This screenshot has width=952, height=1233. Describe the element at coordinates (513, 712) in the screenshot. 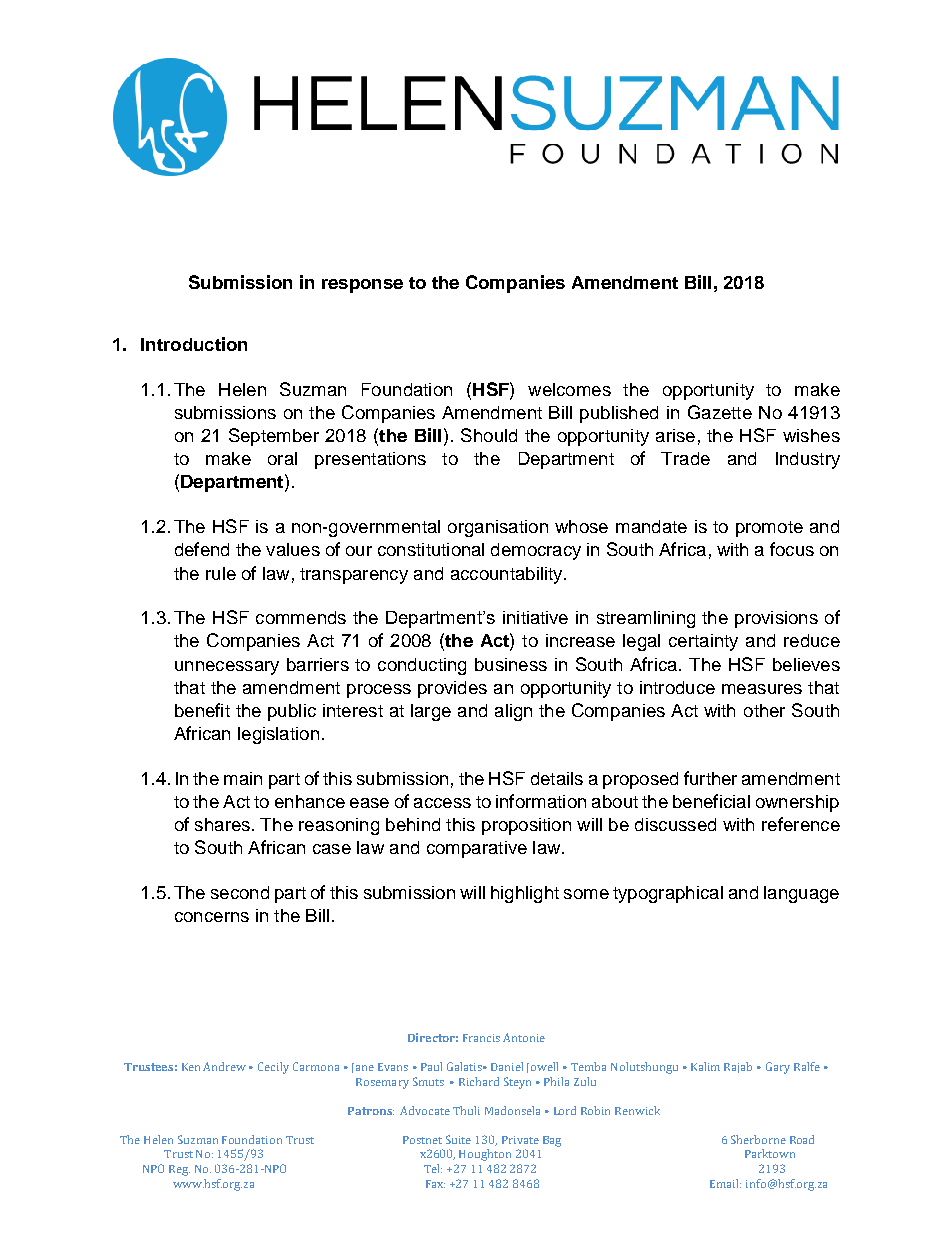

I see `align` at that location.
